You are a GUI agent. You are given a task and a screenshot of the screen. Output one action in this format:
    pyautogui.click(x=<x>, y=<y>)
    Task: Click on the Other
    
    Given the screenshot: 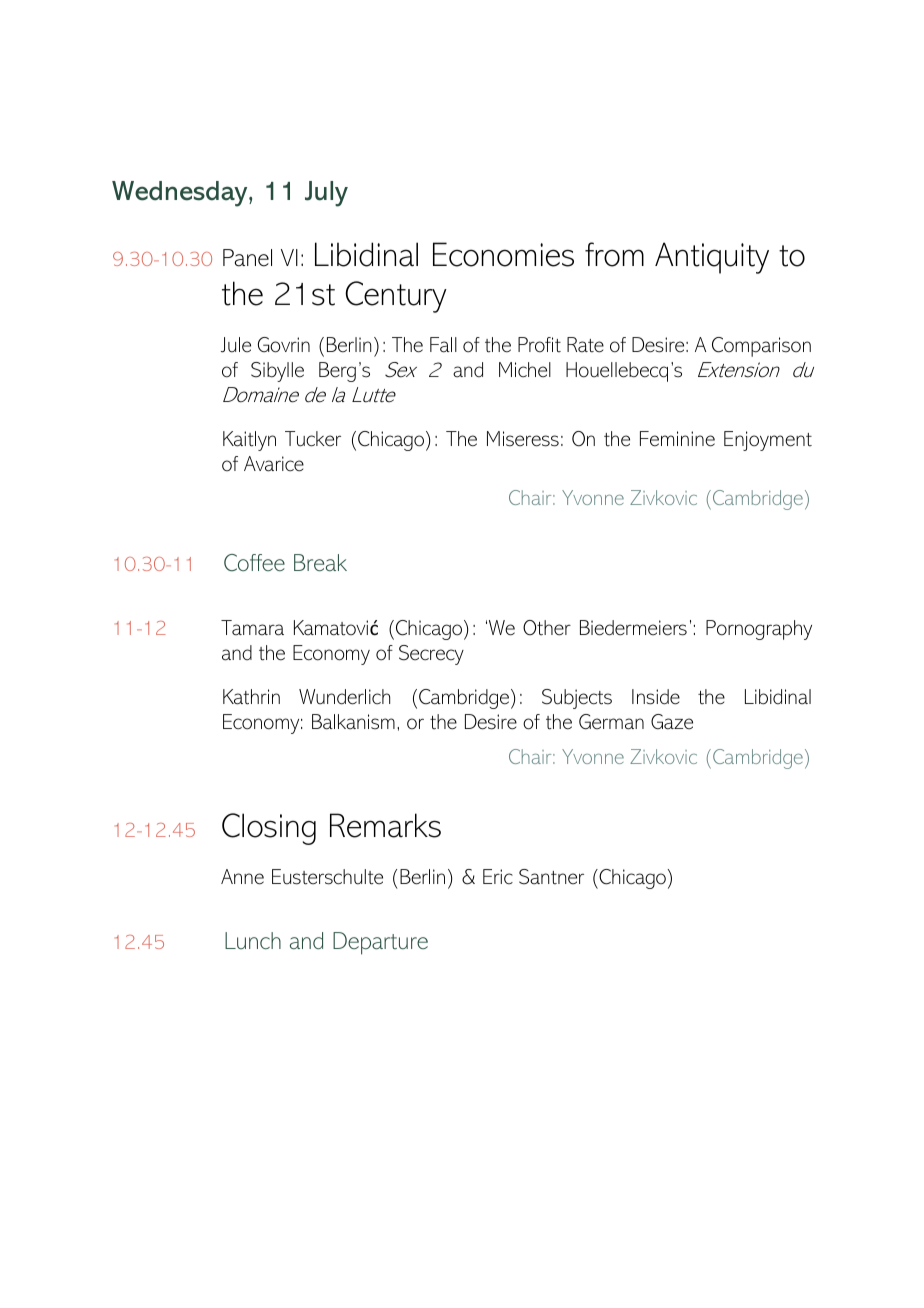 What is the action you would take?
    pyautogui.click(x=547, y=628)
